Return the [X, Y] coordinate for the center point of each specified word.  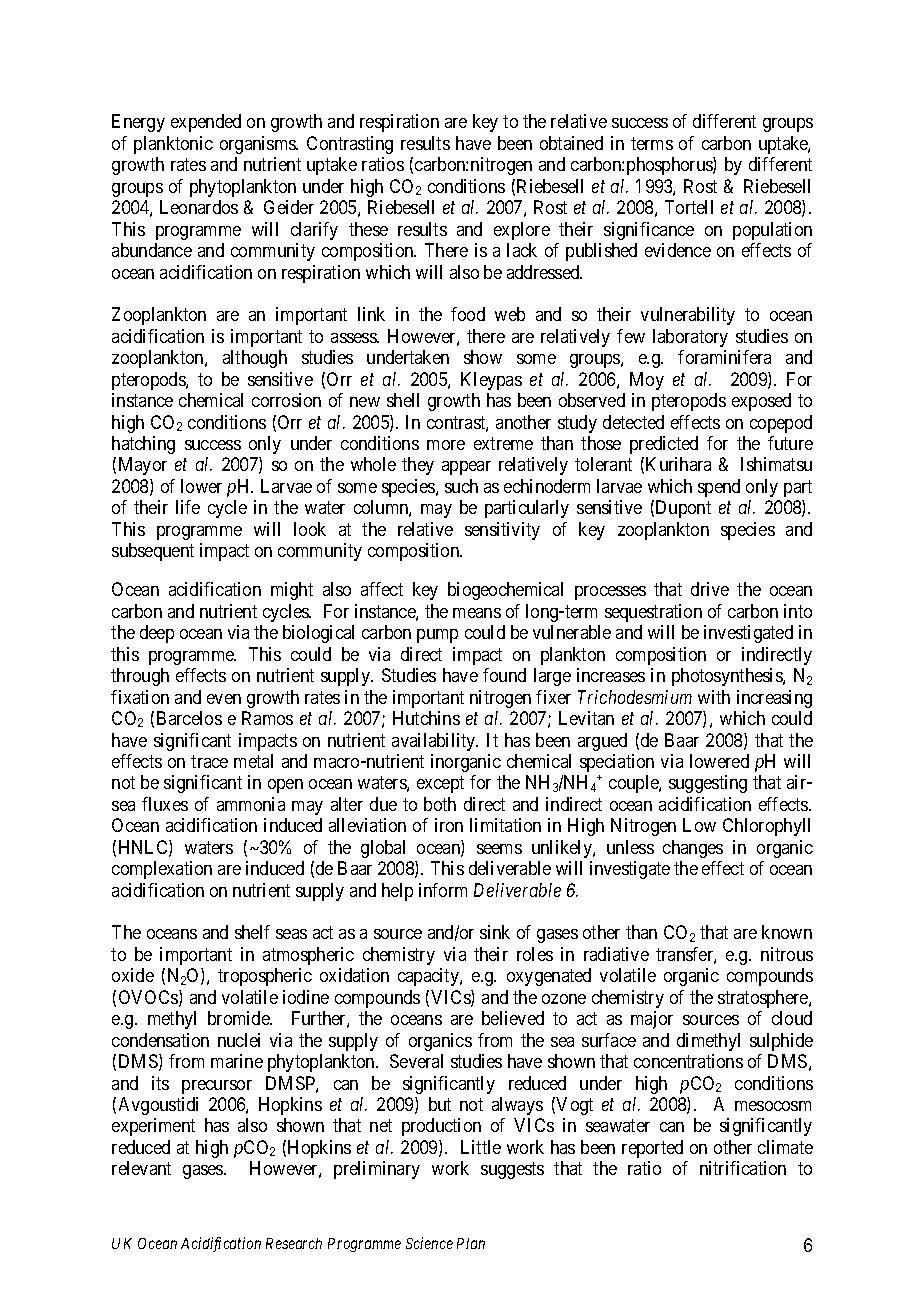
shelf [252, 932]
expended [206, 123]
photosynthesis [728, 677]
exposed [761, 402]
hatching [143, 445]
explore [522, 231]
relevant [141, 1168]
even [224, 699]
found [504, 675]
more [446, 445]
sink [495, 932]
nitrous [787, 954]
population [772, 231]
